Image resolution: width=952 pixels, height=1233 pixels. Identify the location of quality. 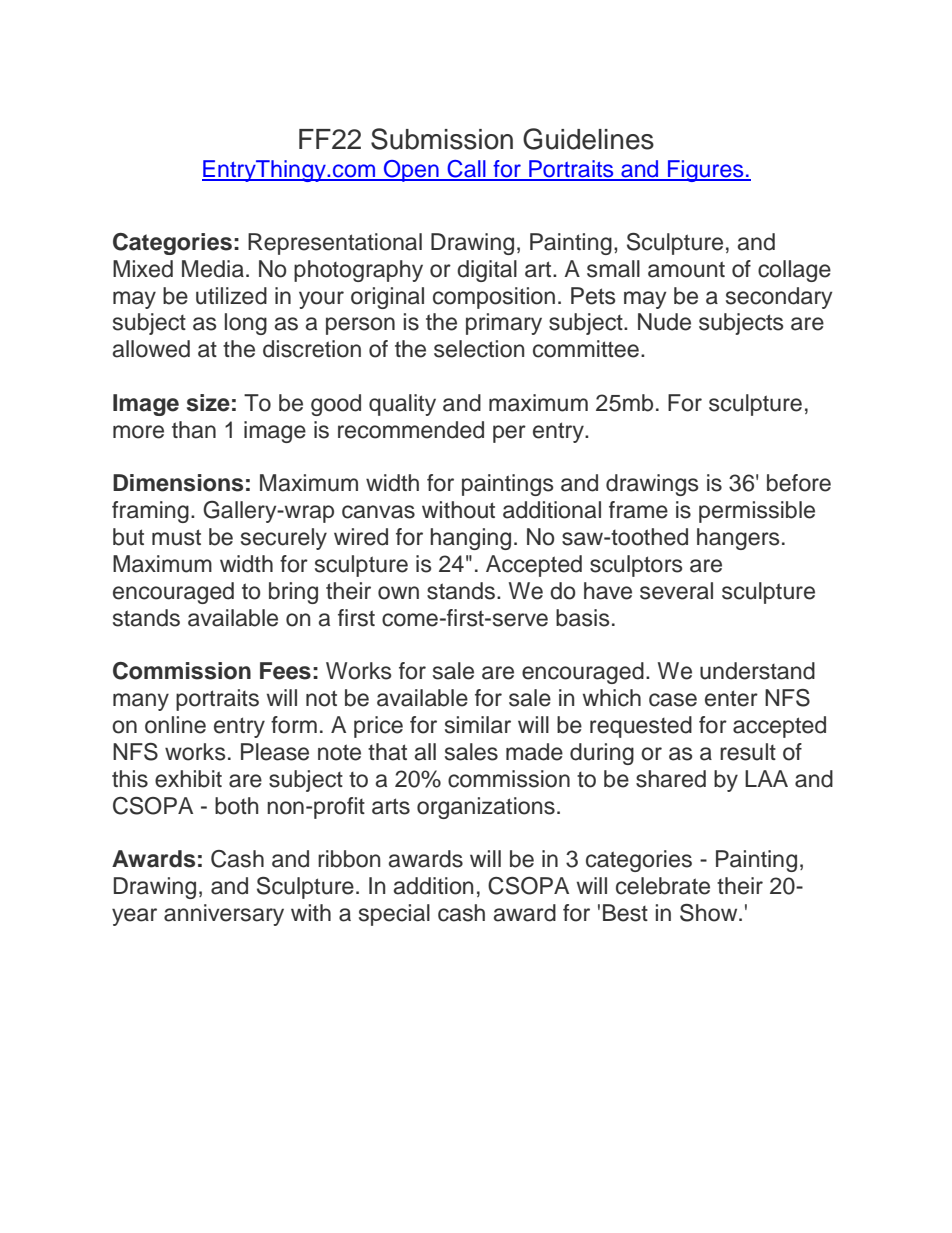
(402, 405).
